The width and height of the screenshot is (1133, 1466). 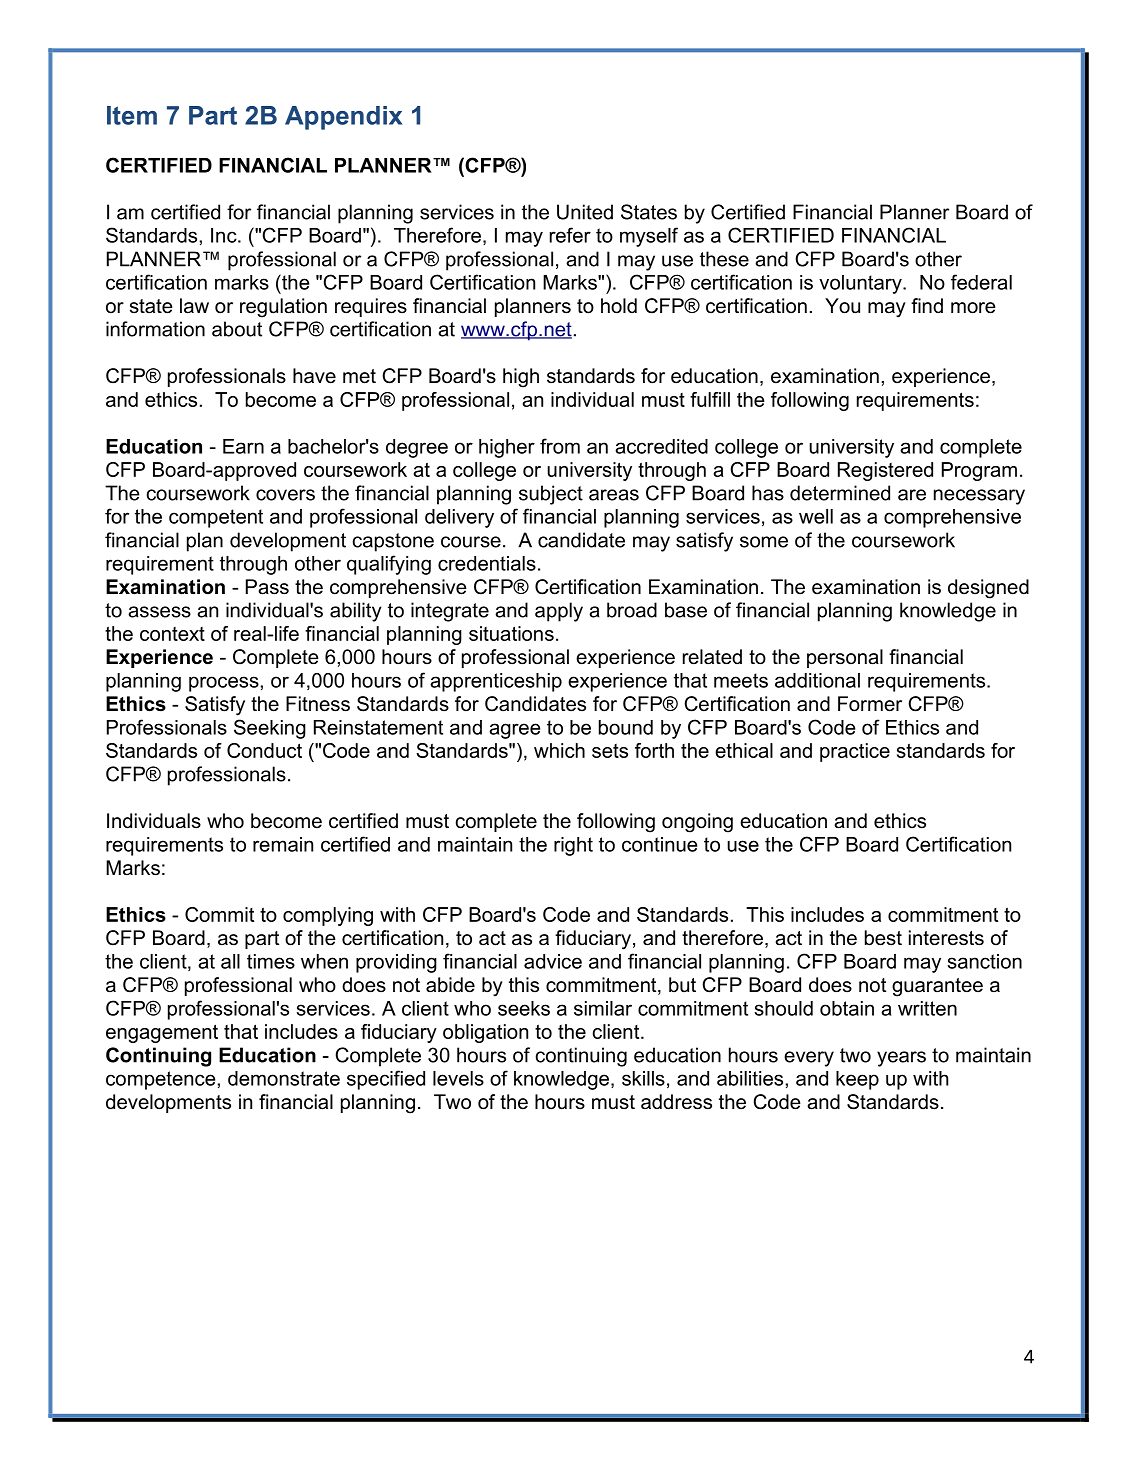 I want to click on practice, so click(x=855, y=752).
